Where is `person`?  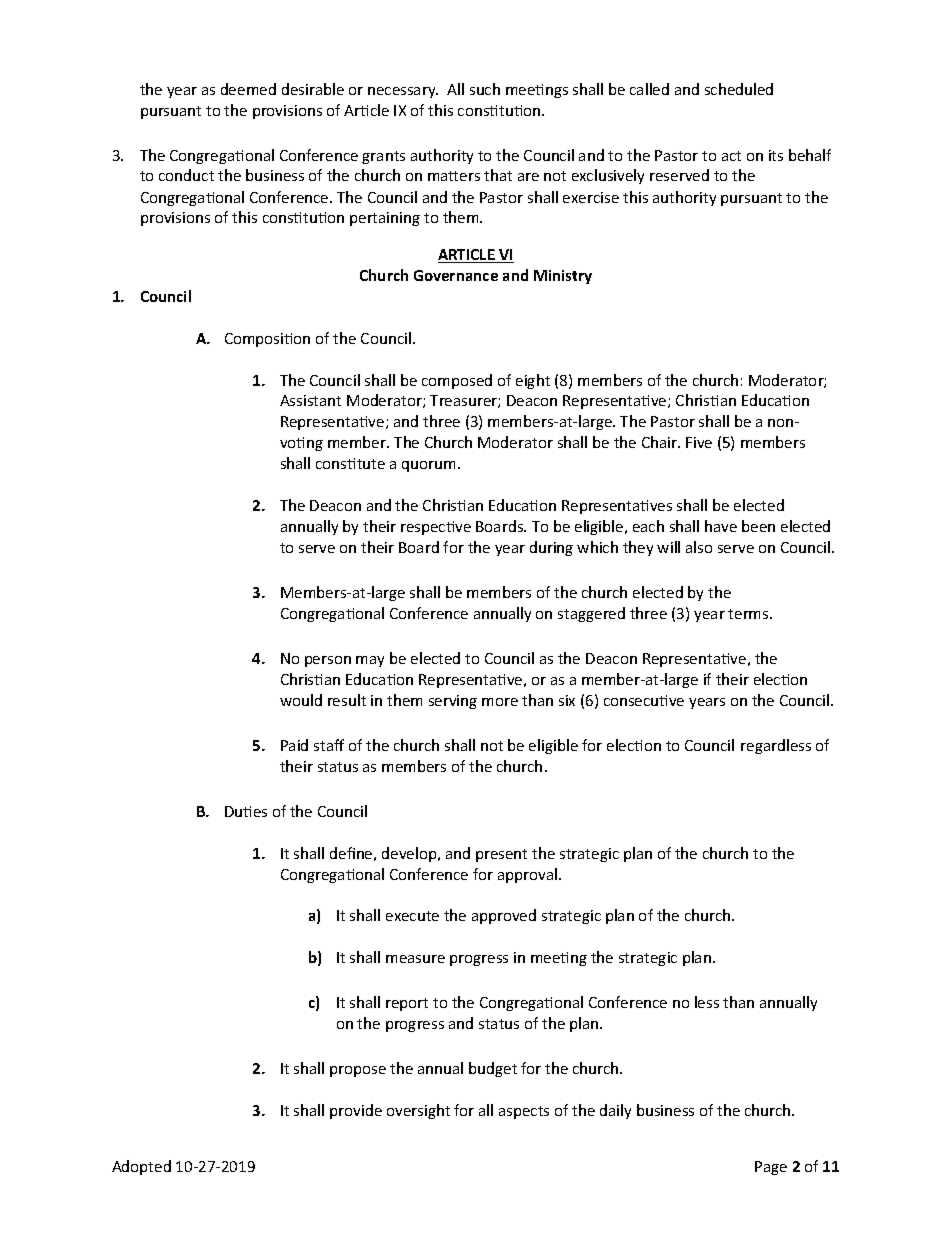 person is located at coordinates (328, 661).
